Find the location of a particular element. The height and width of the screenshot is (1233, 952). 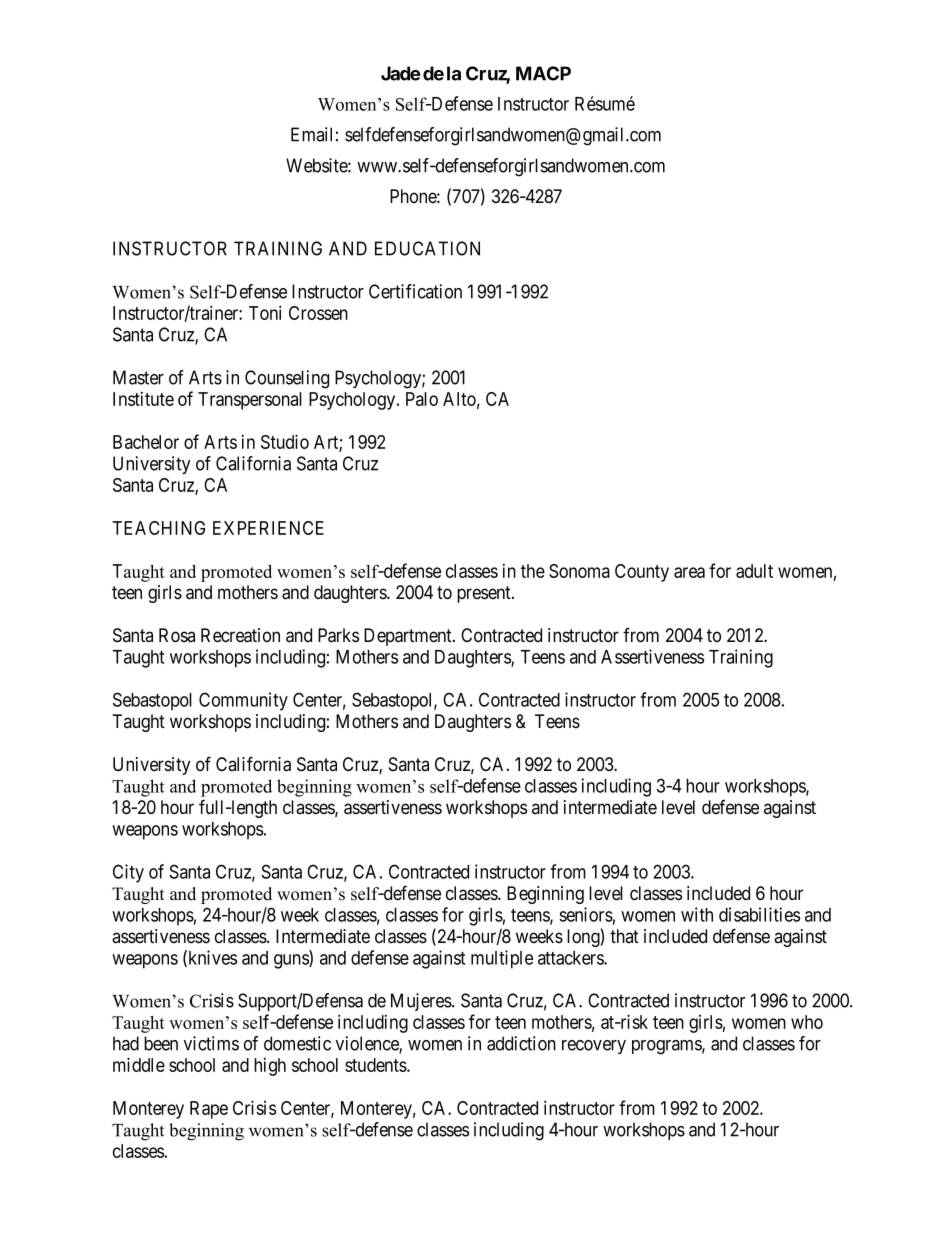

Toni is located at coordinates (265, 312).
